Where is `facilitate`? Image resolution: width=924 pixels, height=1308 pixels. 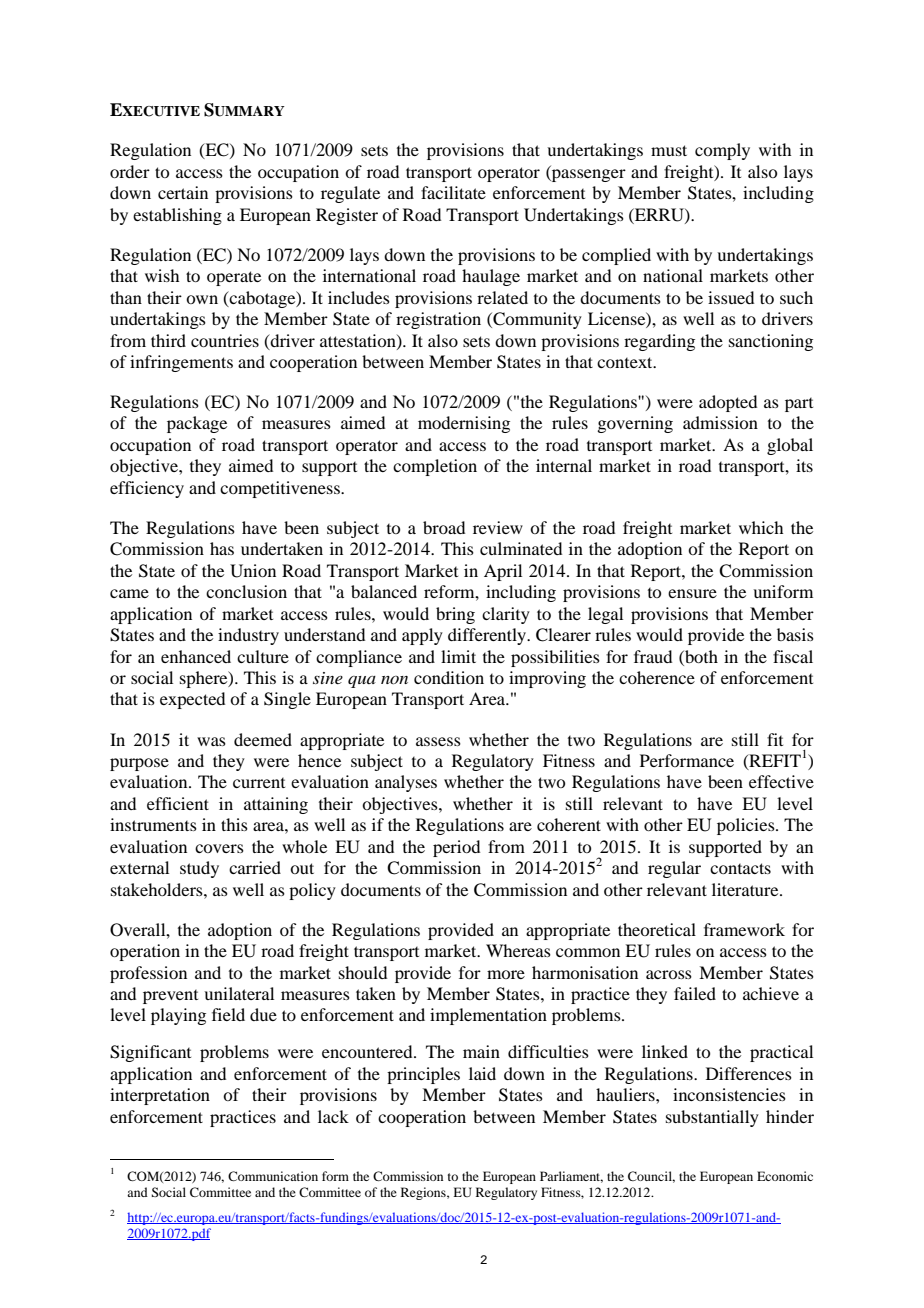 facilitate is located at coordinates (453, 192).
